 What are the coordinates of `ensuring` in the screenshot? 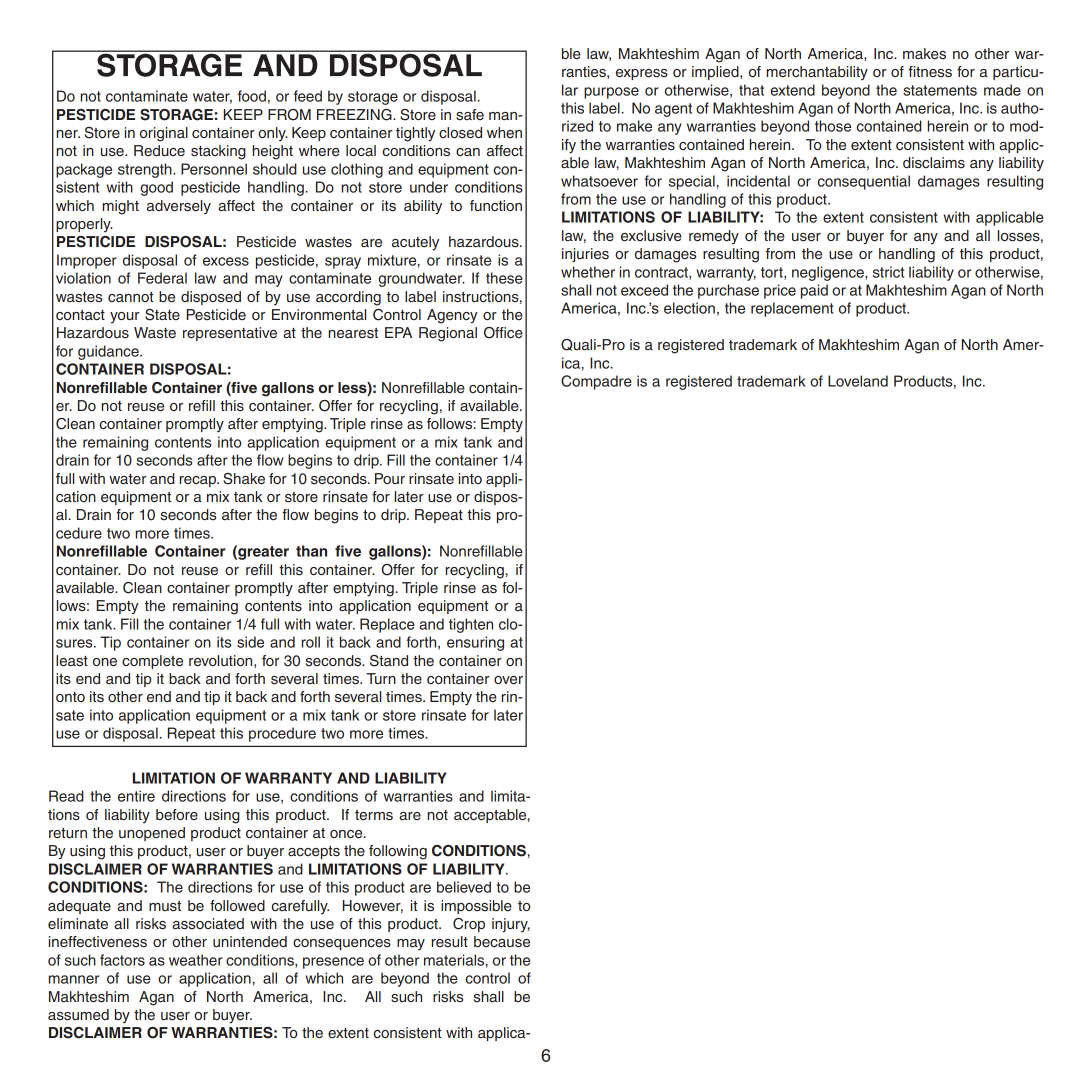 It's located at (475, 643).
